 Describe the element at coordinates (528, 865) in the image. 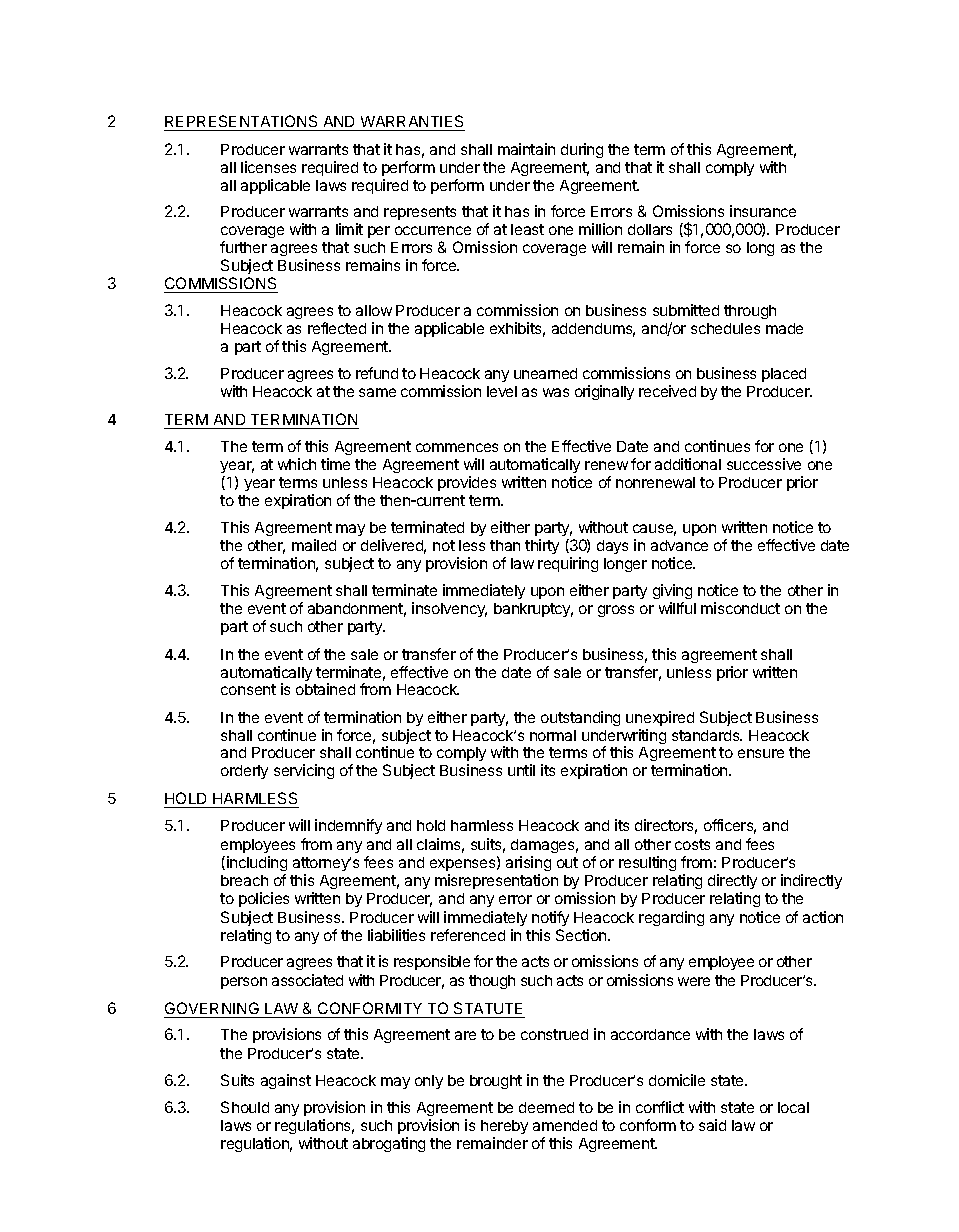

I see `arising` at that location.
